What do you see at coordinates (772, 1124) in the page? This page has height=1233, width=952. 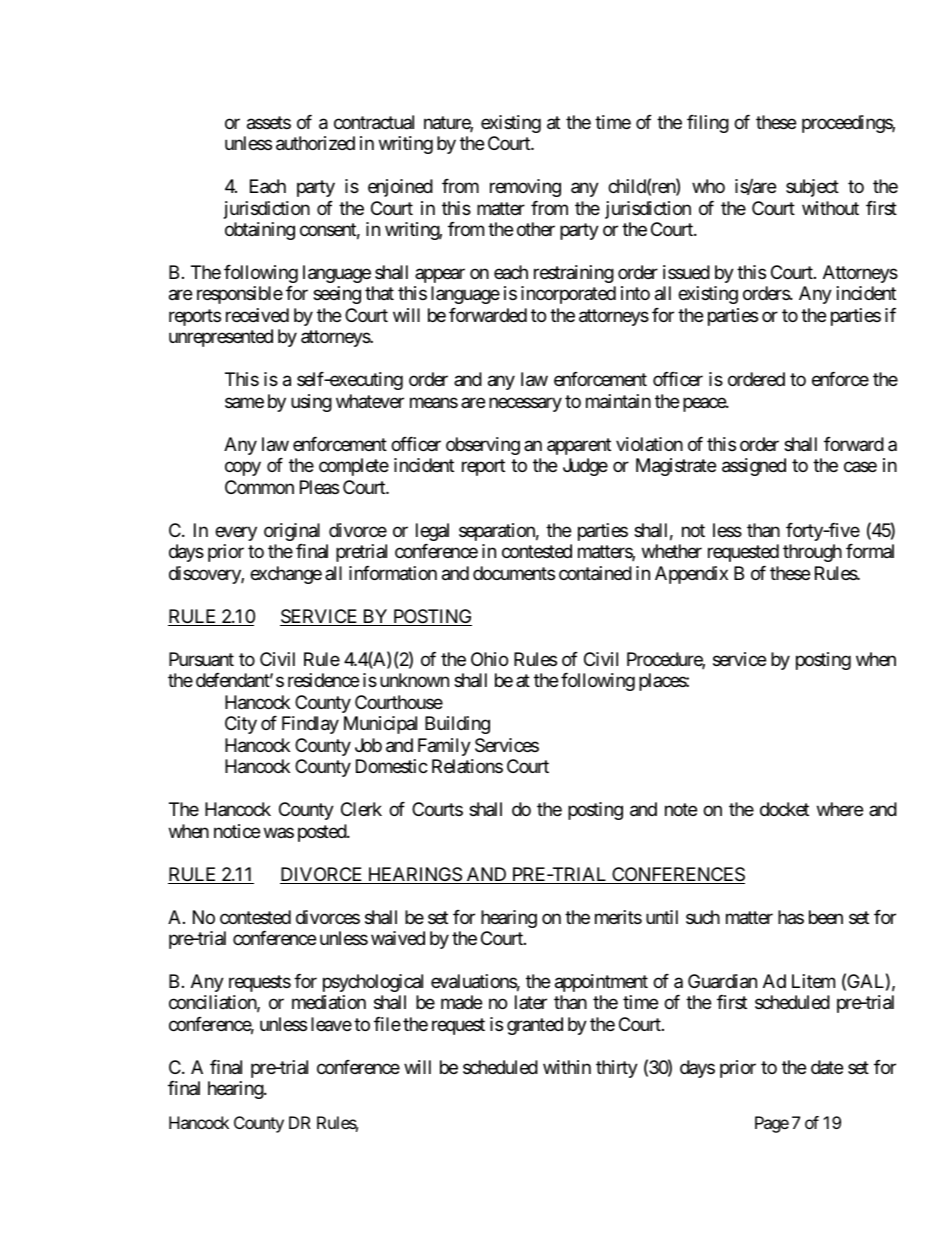 I see `Page` at bounding box center [772, 1124].
